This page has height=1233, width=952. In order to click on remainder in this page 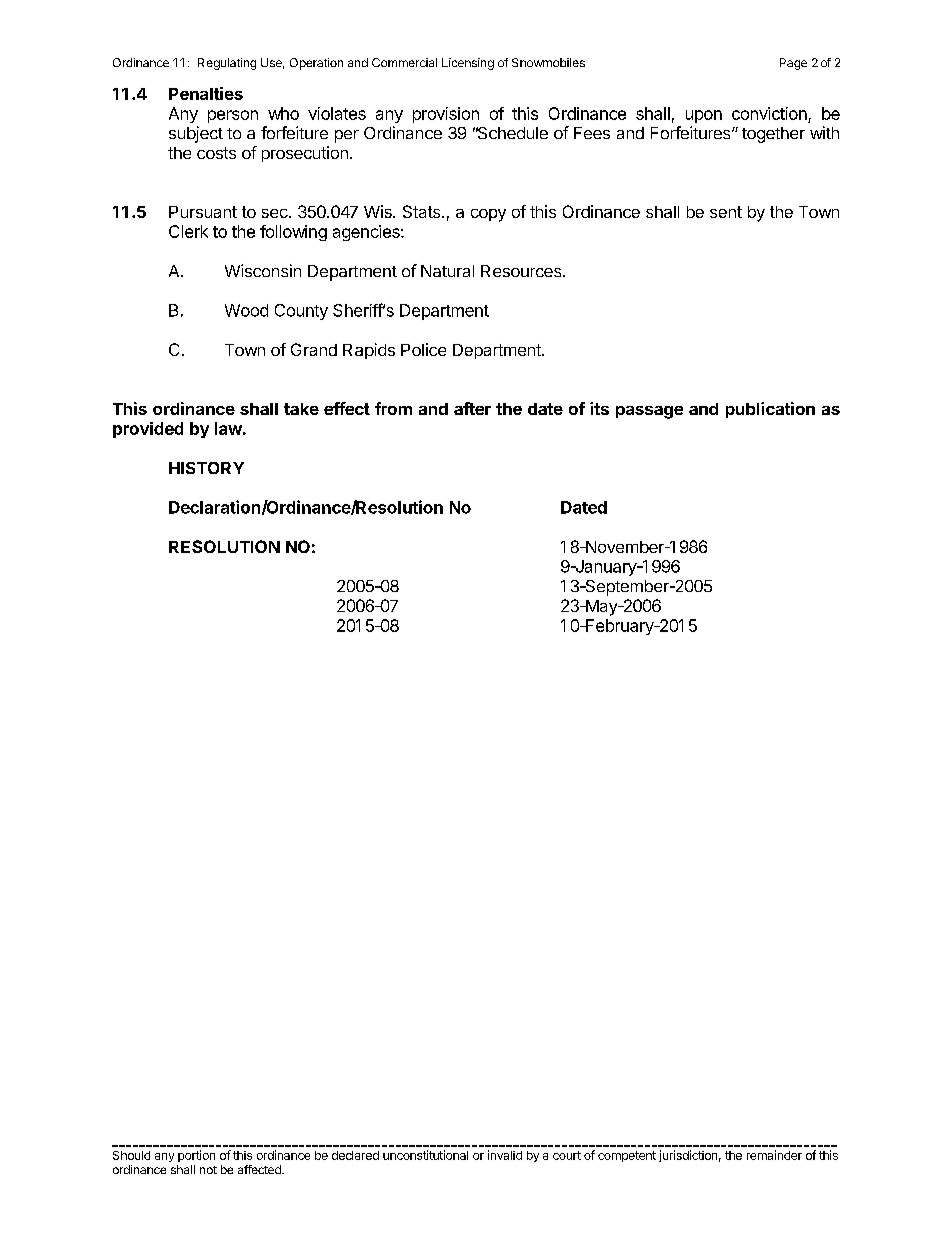, I will do `click(774, 1155)`.
